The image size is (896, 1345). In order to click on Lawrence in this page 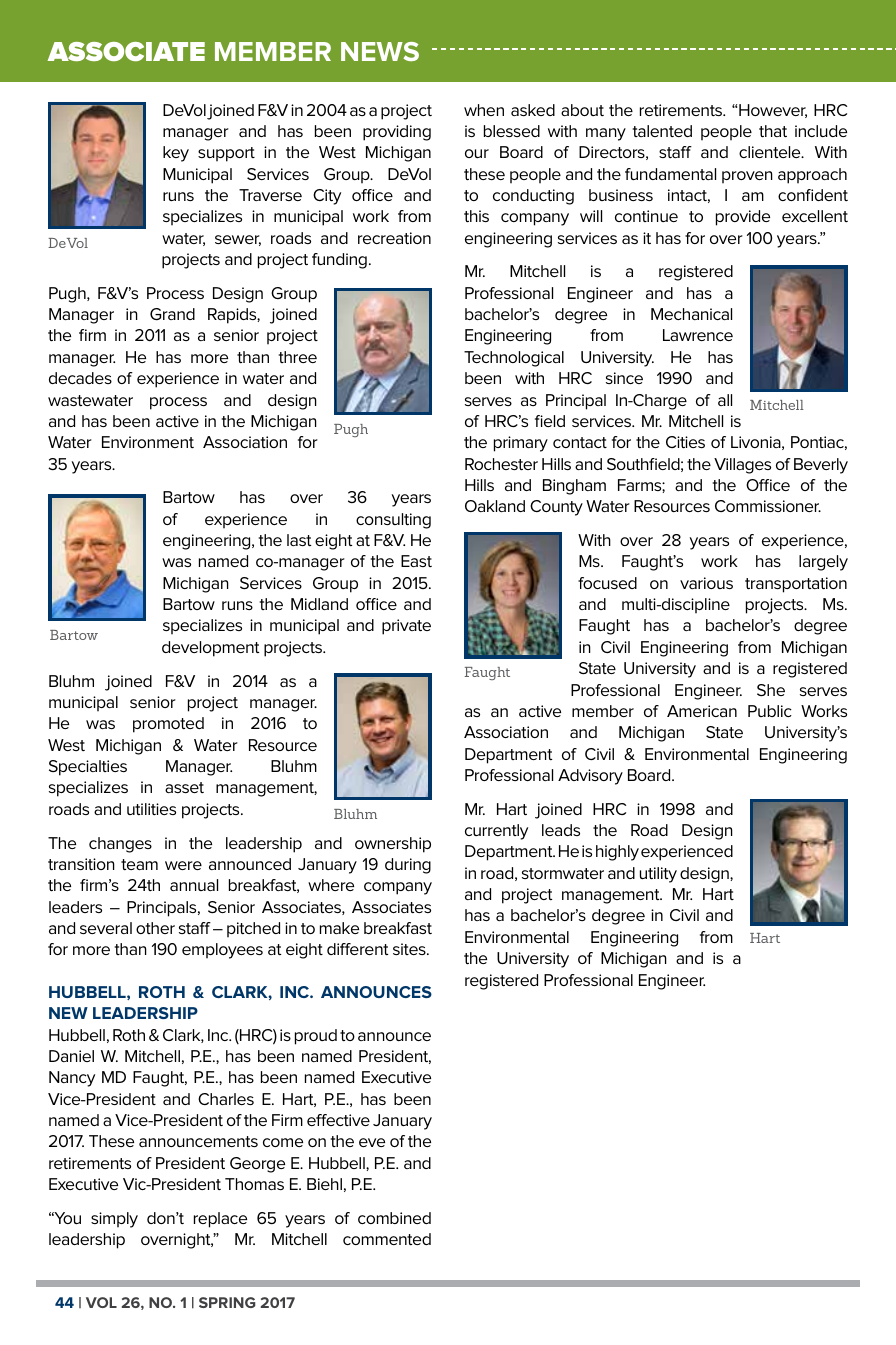, I will do `click(698, 335)`.
